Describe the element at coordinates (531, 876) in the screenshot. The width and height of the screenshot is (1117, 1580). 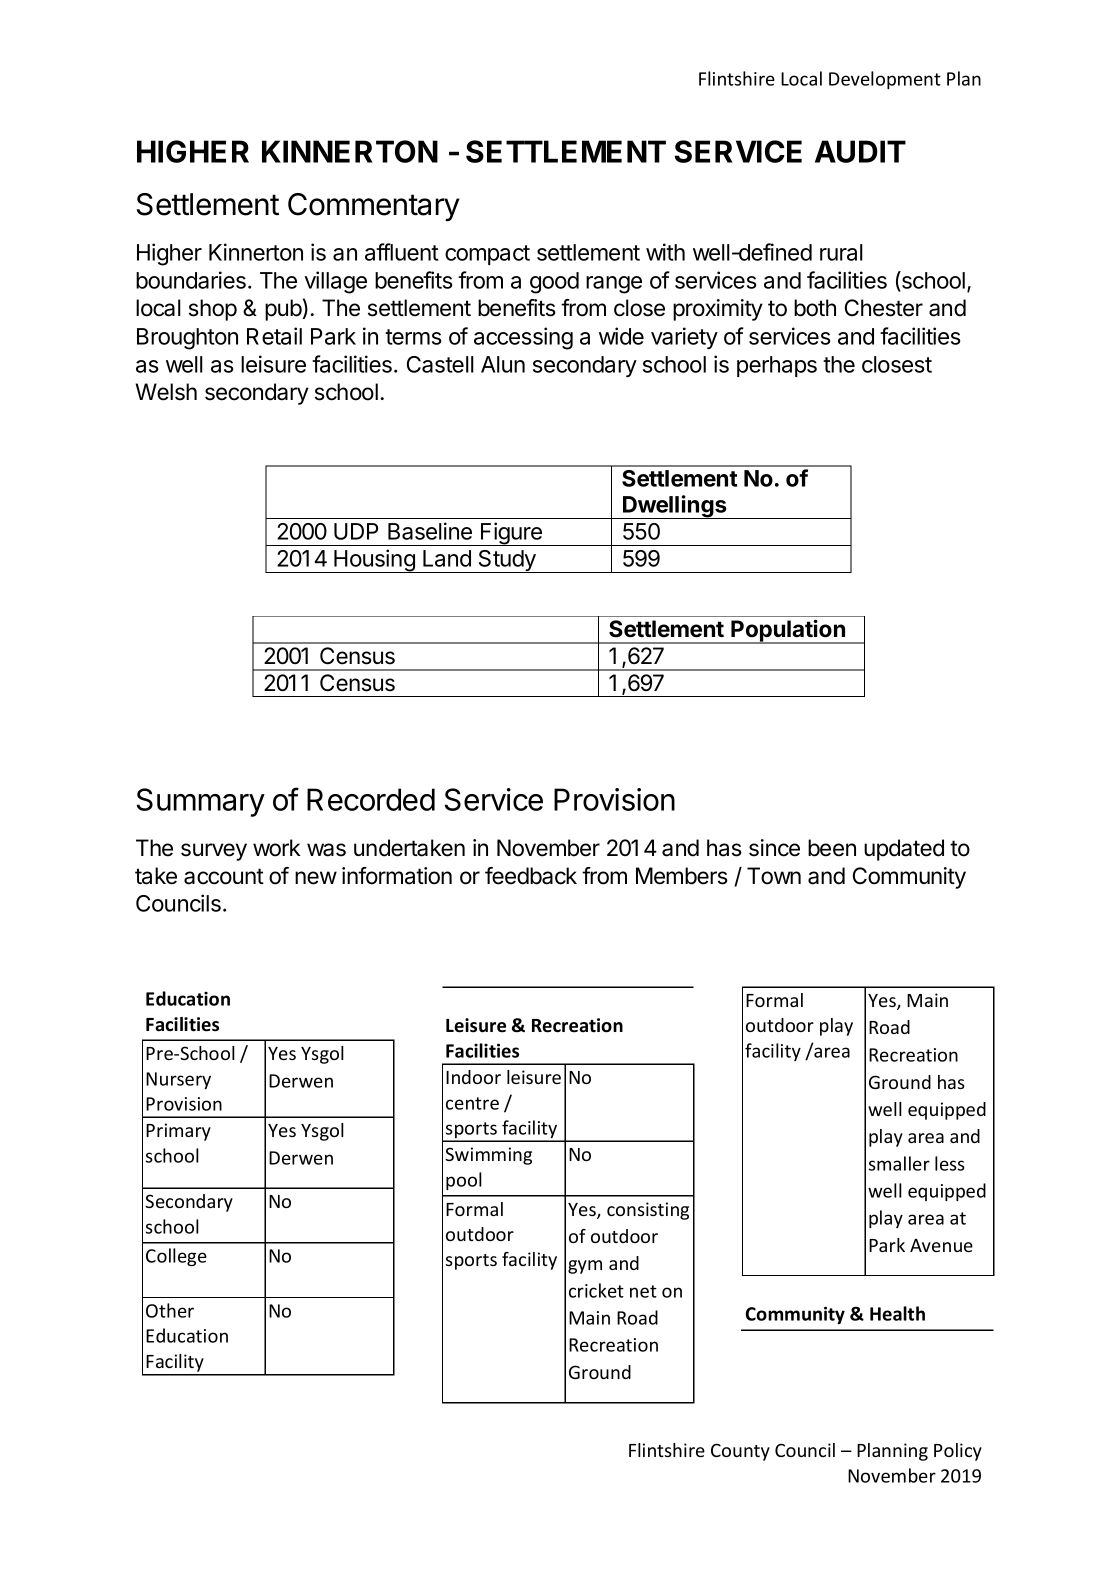
I see `feedback` at that location.
